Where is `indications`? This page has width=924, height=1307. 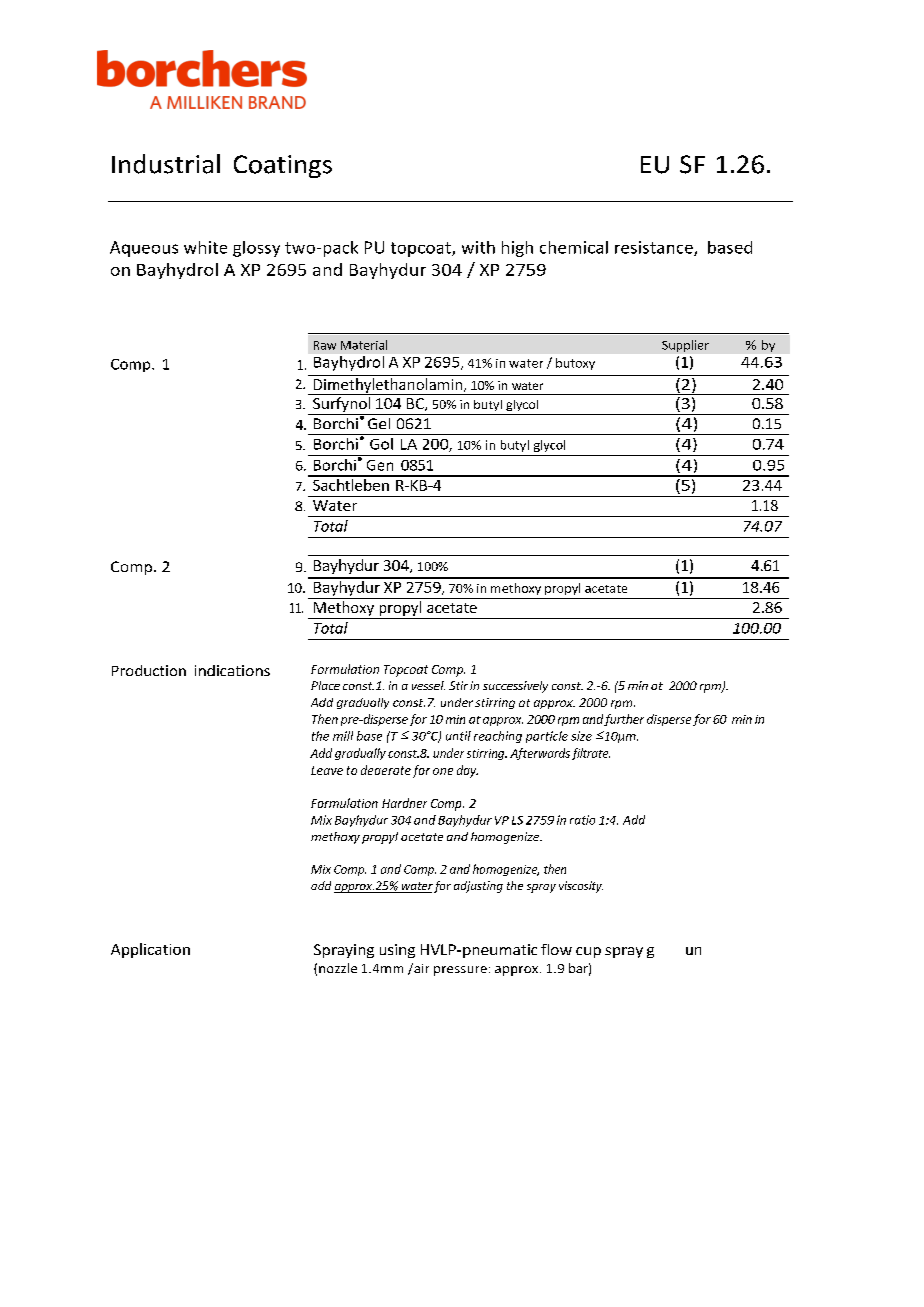 indications is located at coordinates (232, 670).
